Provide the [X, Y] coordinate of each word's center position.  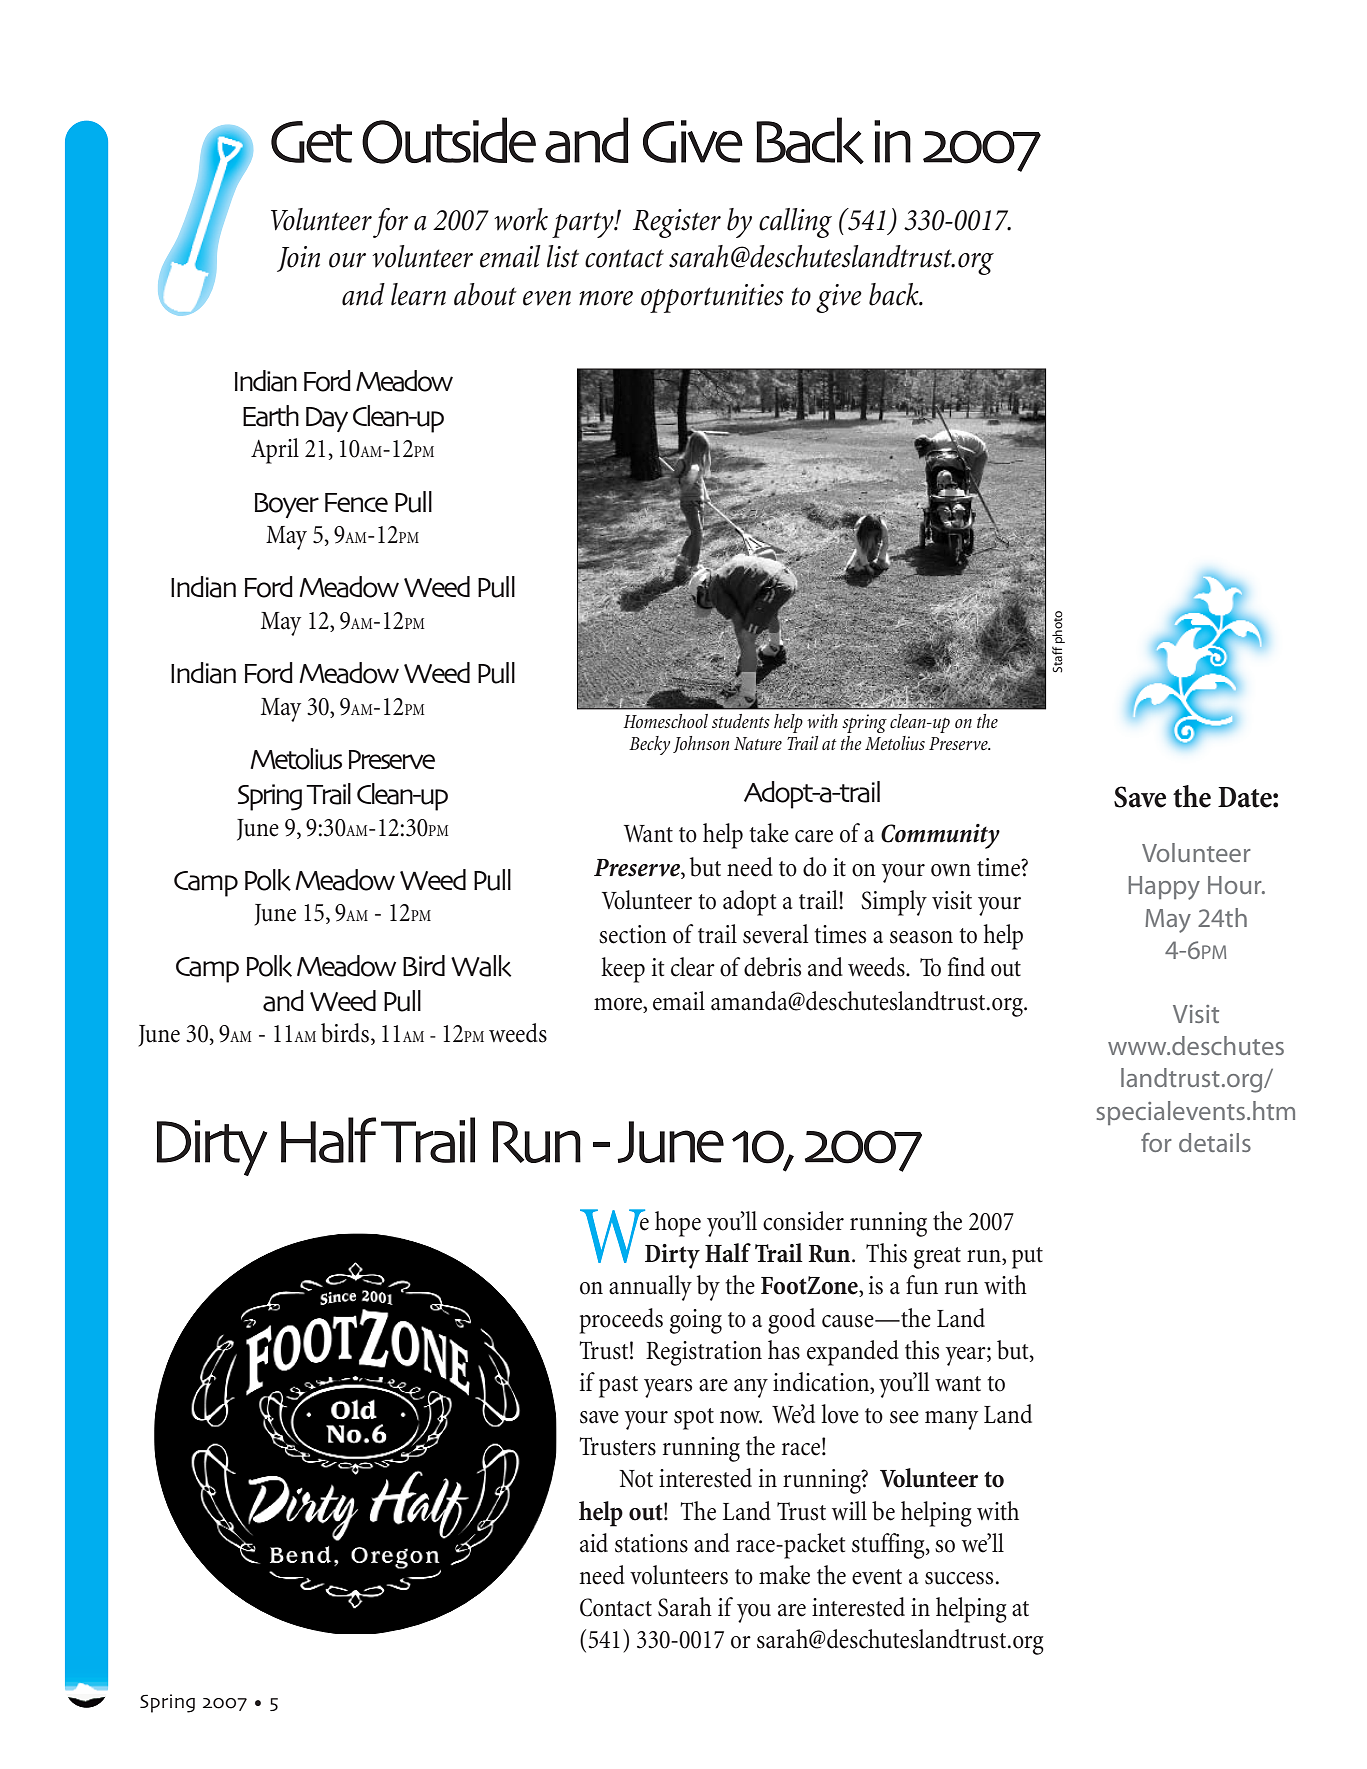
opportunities [712, 298]
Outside [449, 140]
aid [594, 1543]
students [741, 721]
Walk [481, 966]
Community [940, 836]
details [1215, 1142]
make [784, 1575]
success [959, 1578]
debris [772, 967]
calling [795, 223]
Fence [356, 502]
